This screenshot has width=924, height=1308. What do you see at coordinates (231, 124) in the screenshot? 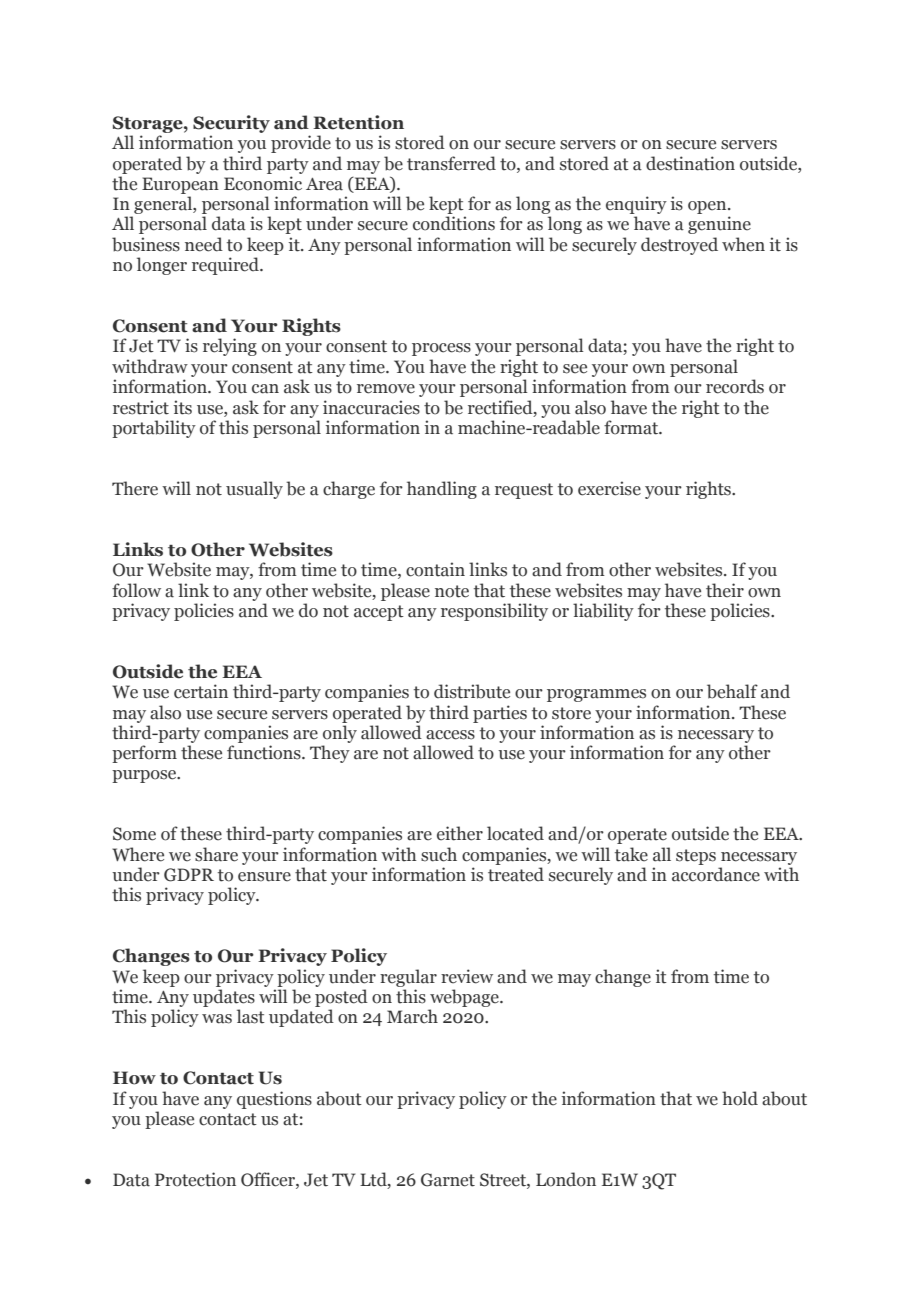
I see `Security` at bounding box center [231, 124].
